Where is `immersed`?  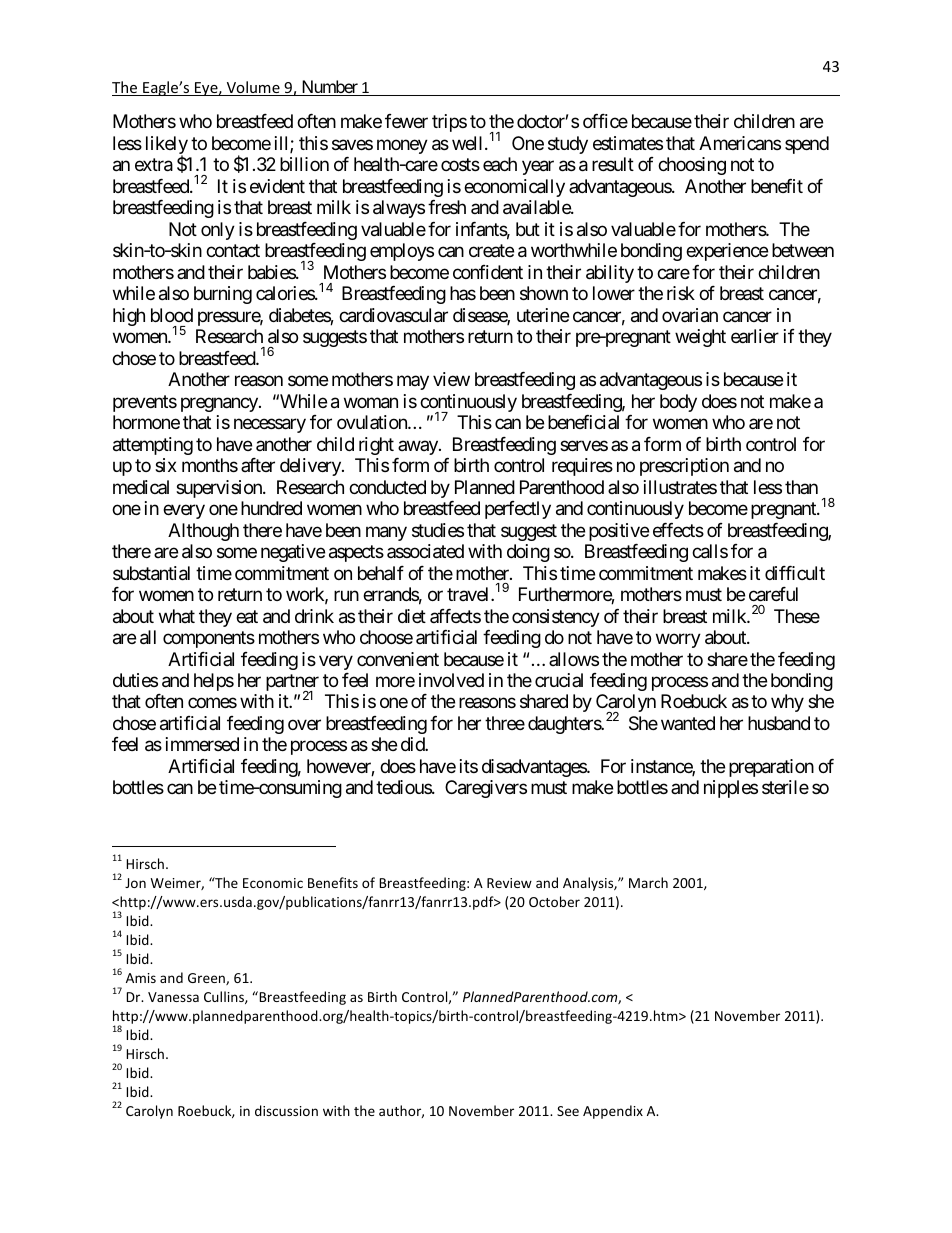
immersed is located at coordinates (202, 744).
